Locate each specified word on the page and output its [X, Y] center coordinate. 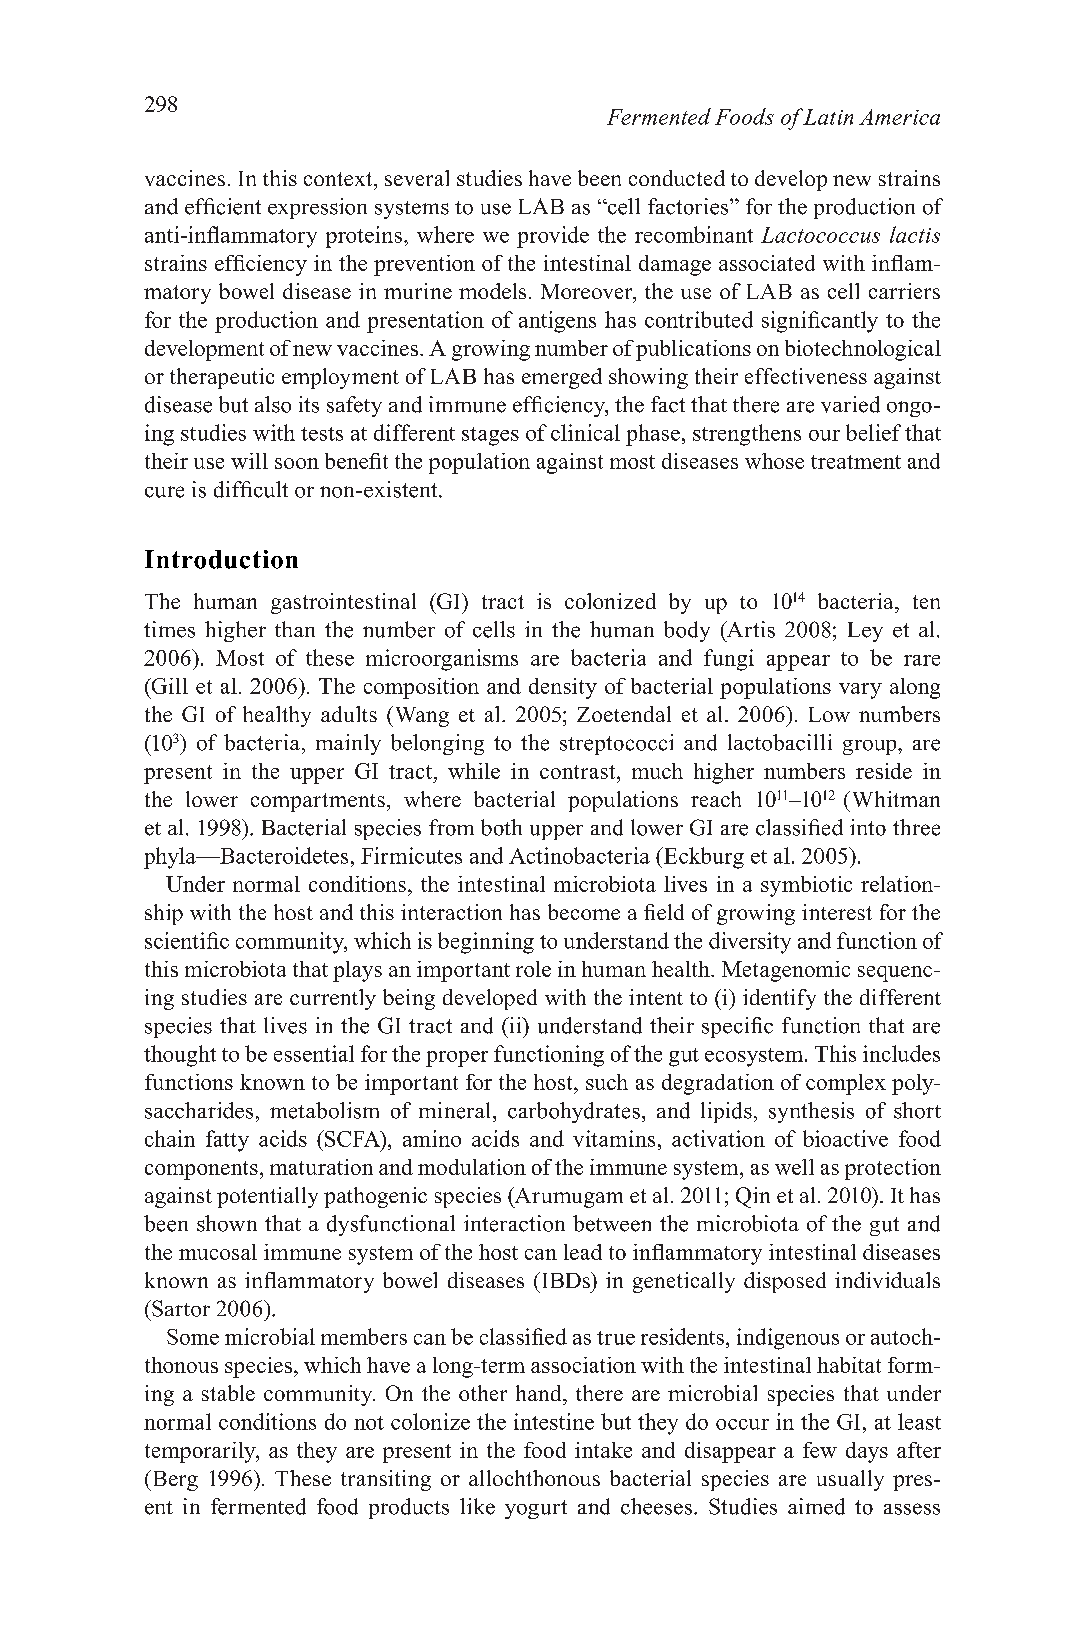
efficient [223, 206]
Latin [828, 117]
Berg [174, 1480]
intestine [554, 1421]
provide [553, 237]
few [820, 1450]
